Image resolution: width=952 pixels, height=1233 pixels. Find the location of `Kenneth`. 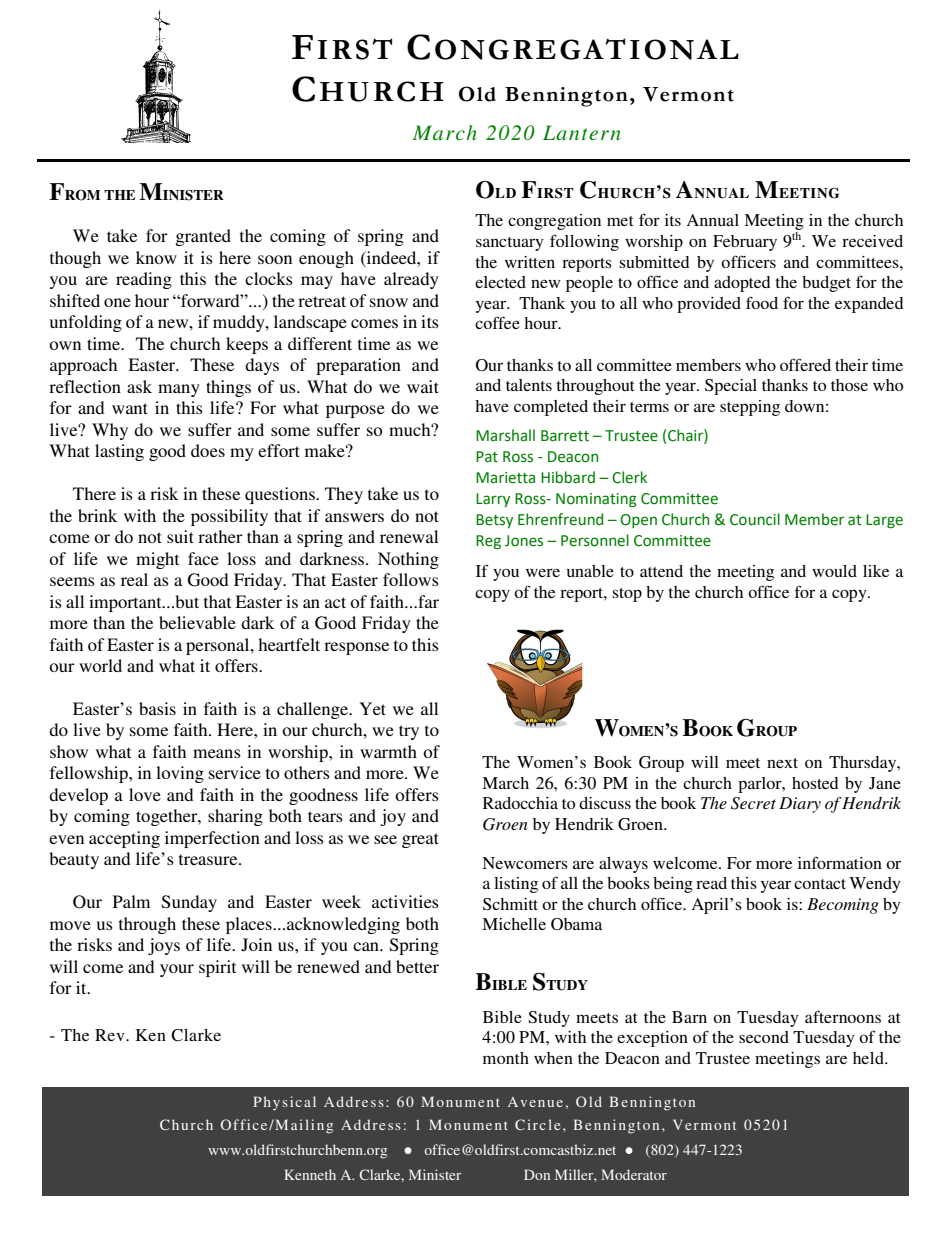

Kenneth is located at coordinates (310, 1174).
